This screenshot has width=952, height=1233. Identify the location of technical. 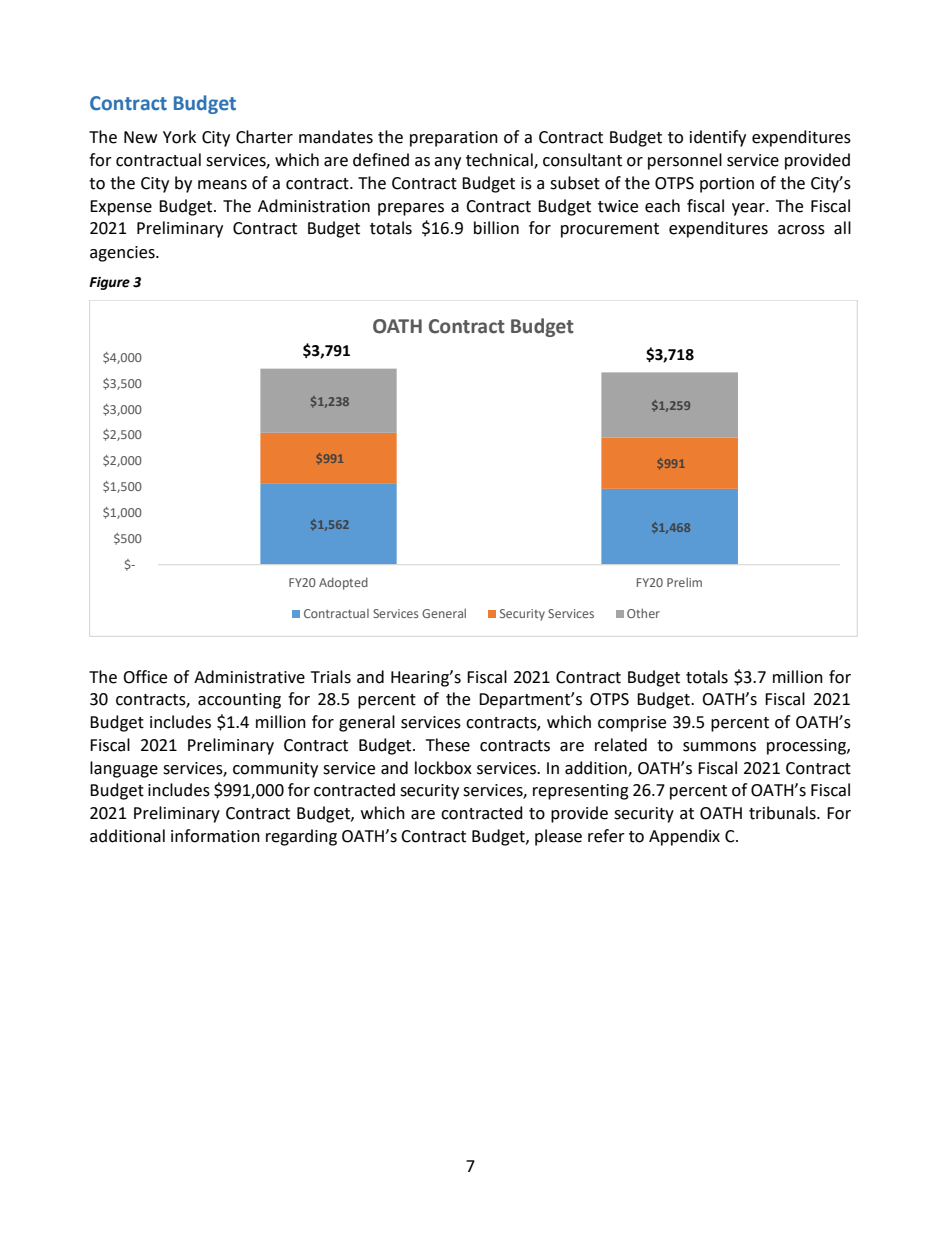
(500, 161).
